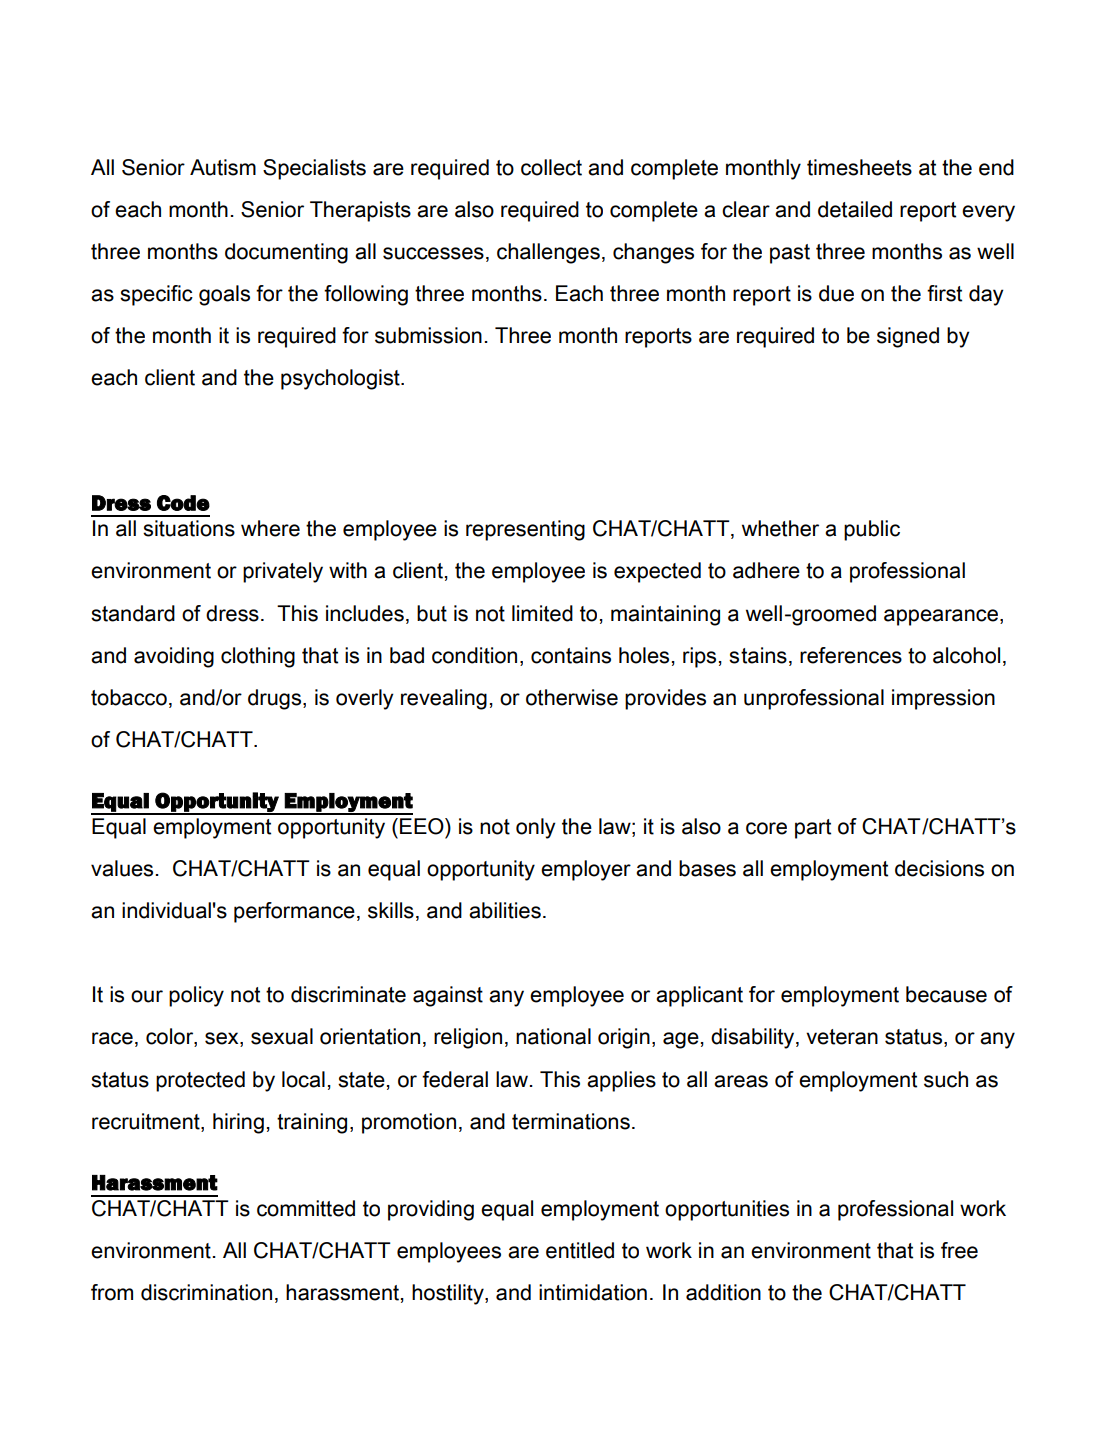 This document has width=1108, height=1434. Describe the element at coordinates (276, 699) in the document. I see `drugs` at that location.
